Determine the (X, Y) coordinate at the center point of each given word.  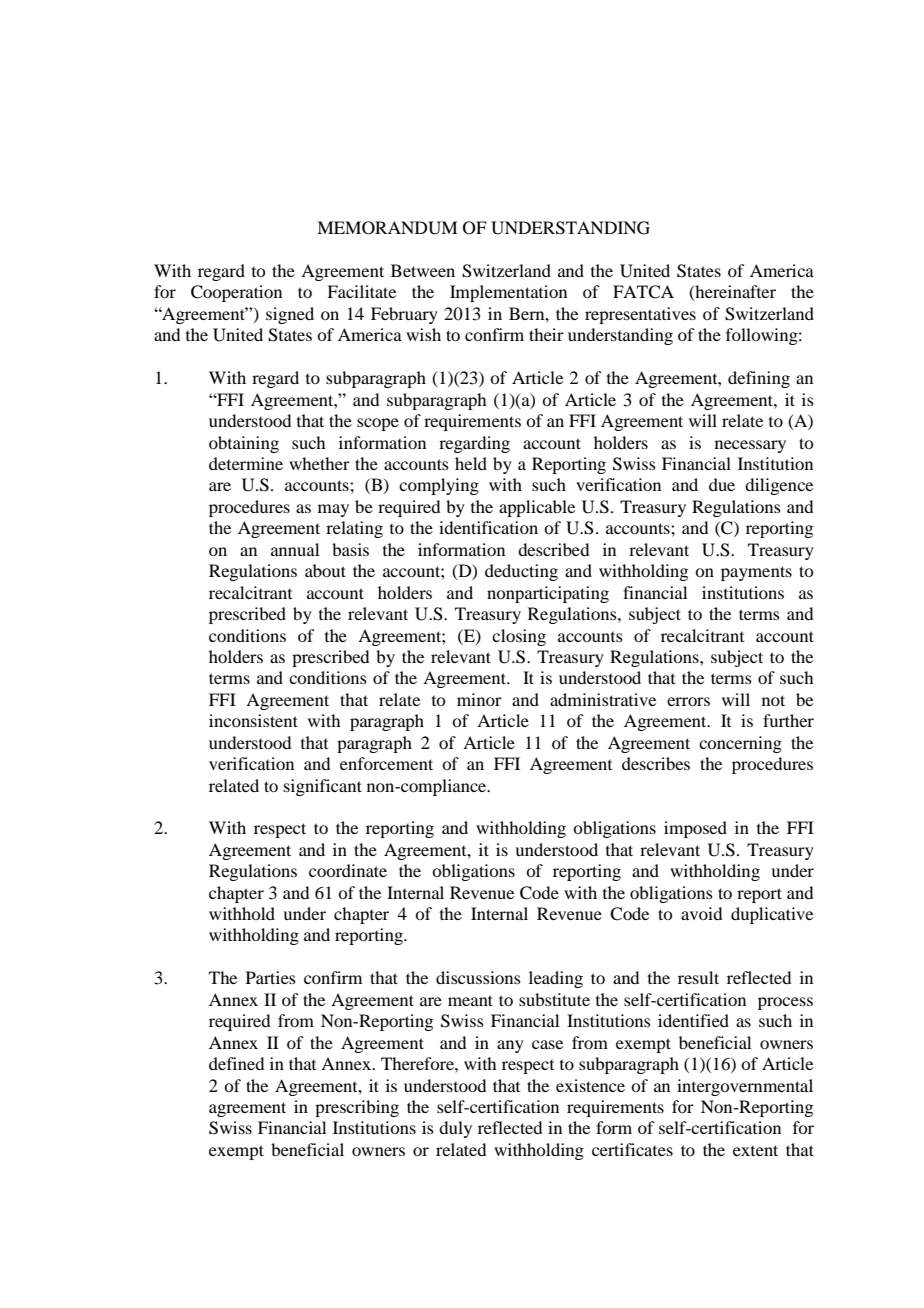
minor (479, 699)
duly (455, 1129)
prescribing (357, 1108)
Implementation (508, 293)
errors (688, 701)
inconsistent (253, 720)
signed (290, 315)
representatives (640, 315)
